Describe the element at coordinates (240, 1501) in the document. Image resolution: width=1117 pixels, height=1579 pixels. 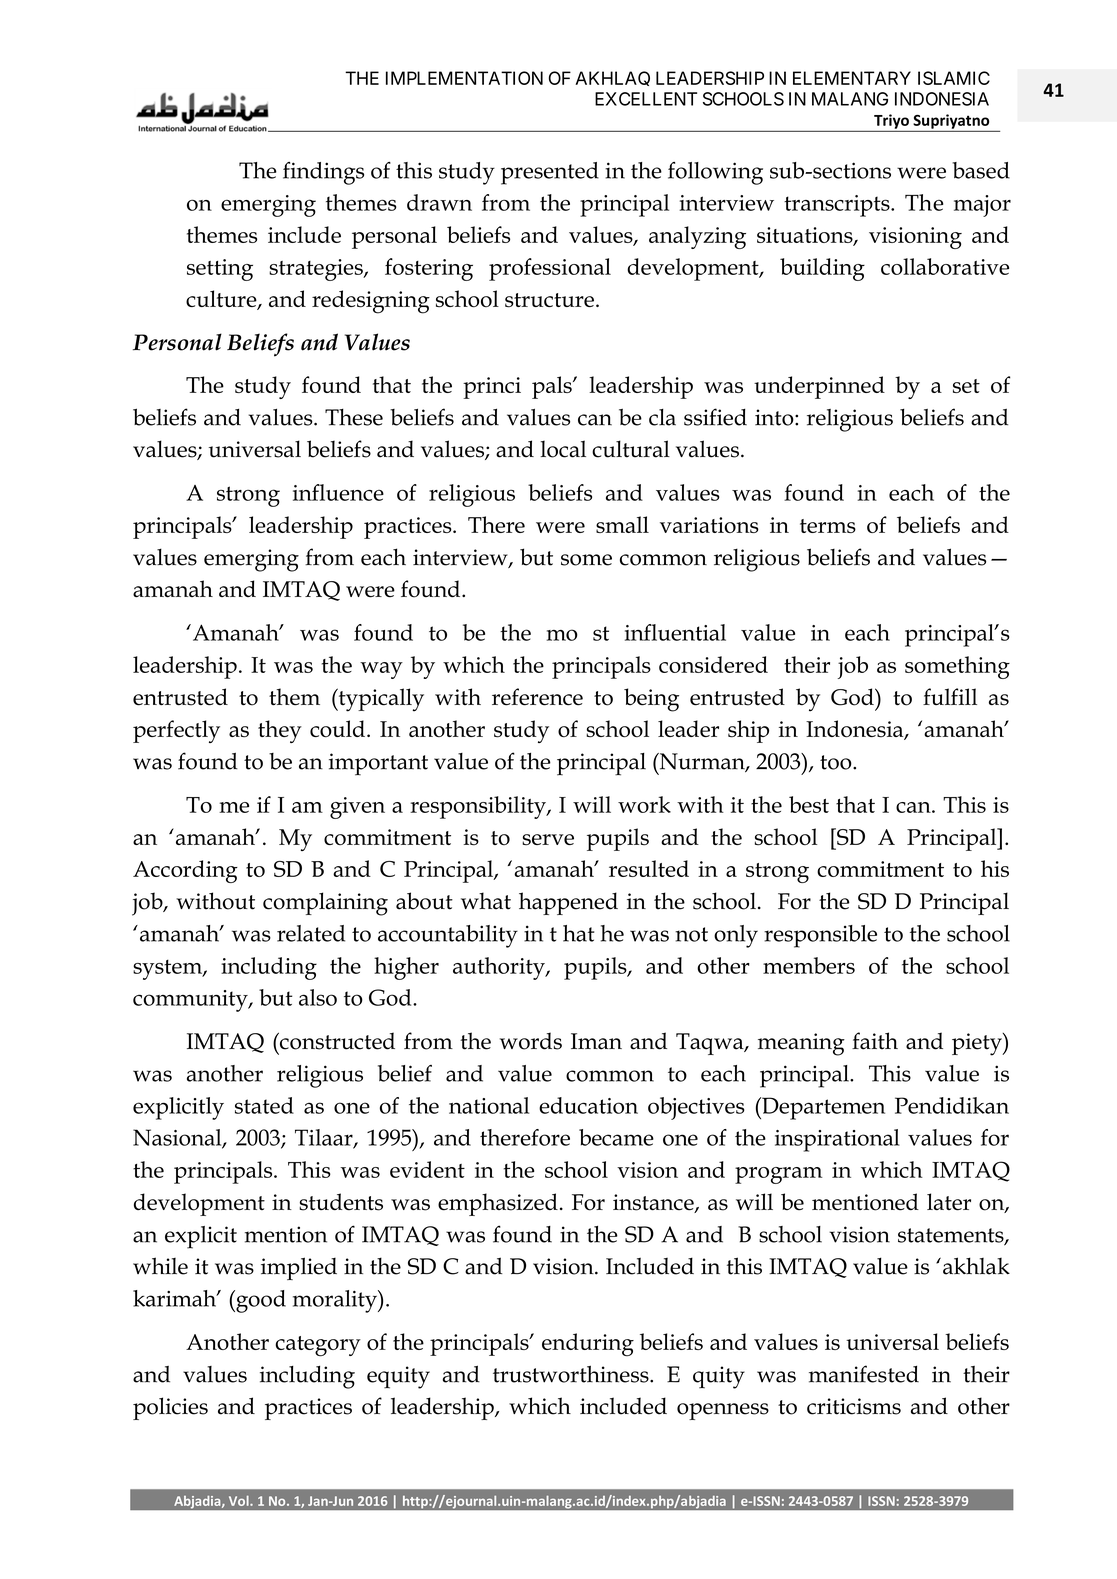
I see `Vol` at that location.
